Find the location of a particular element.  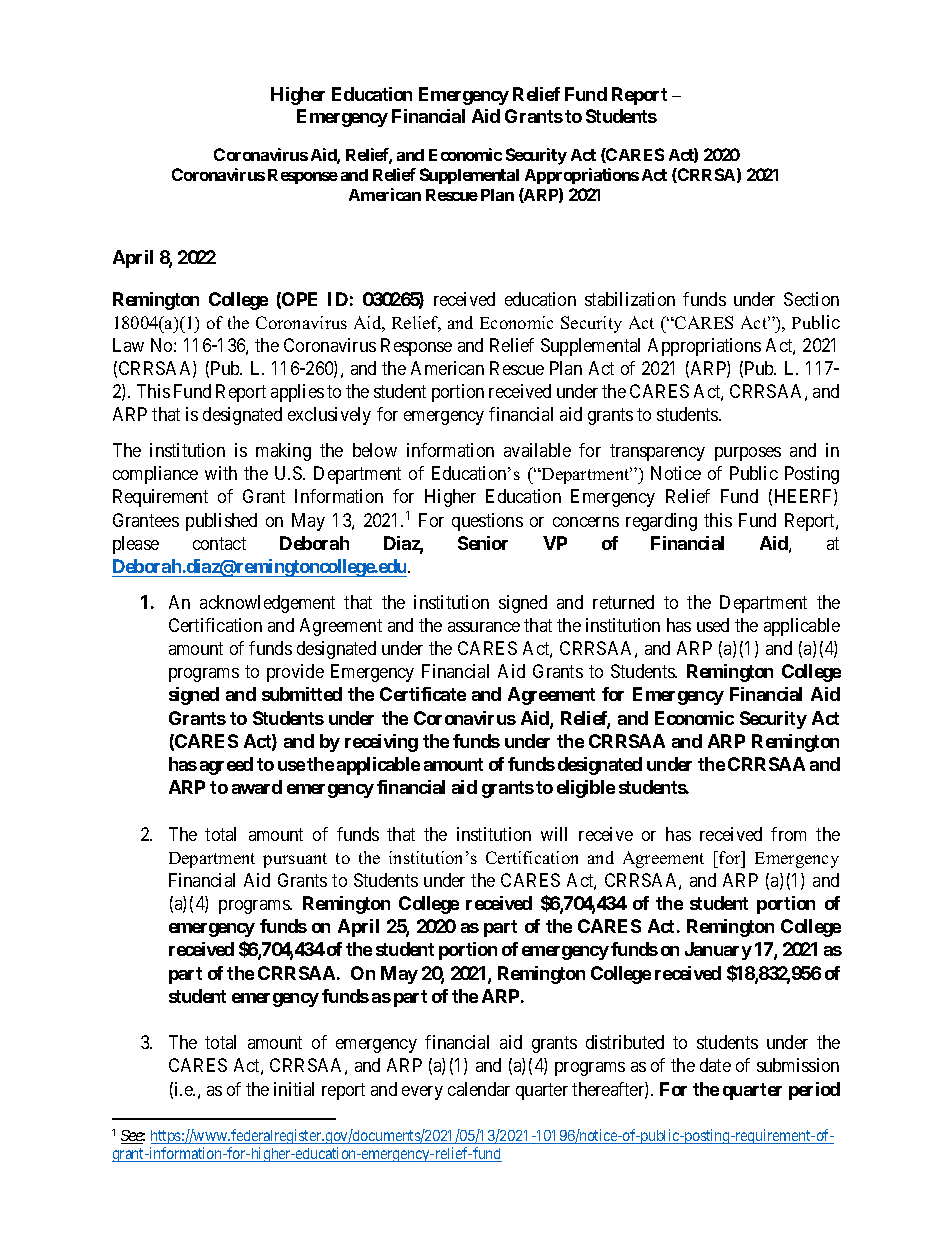

Certificate is located at coordinates (423, 694).
